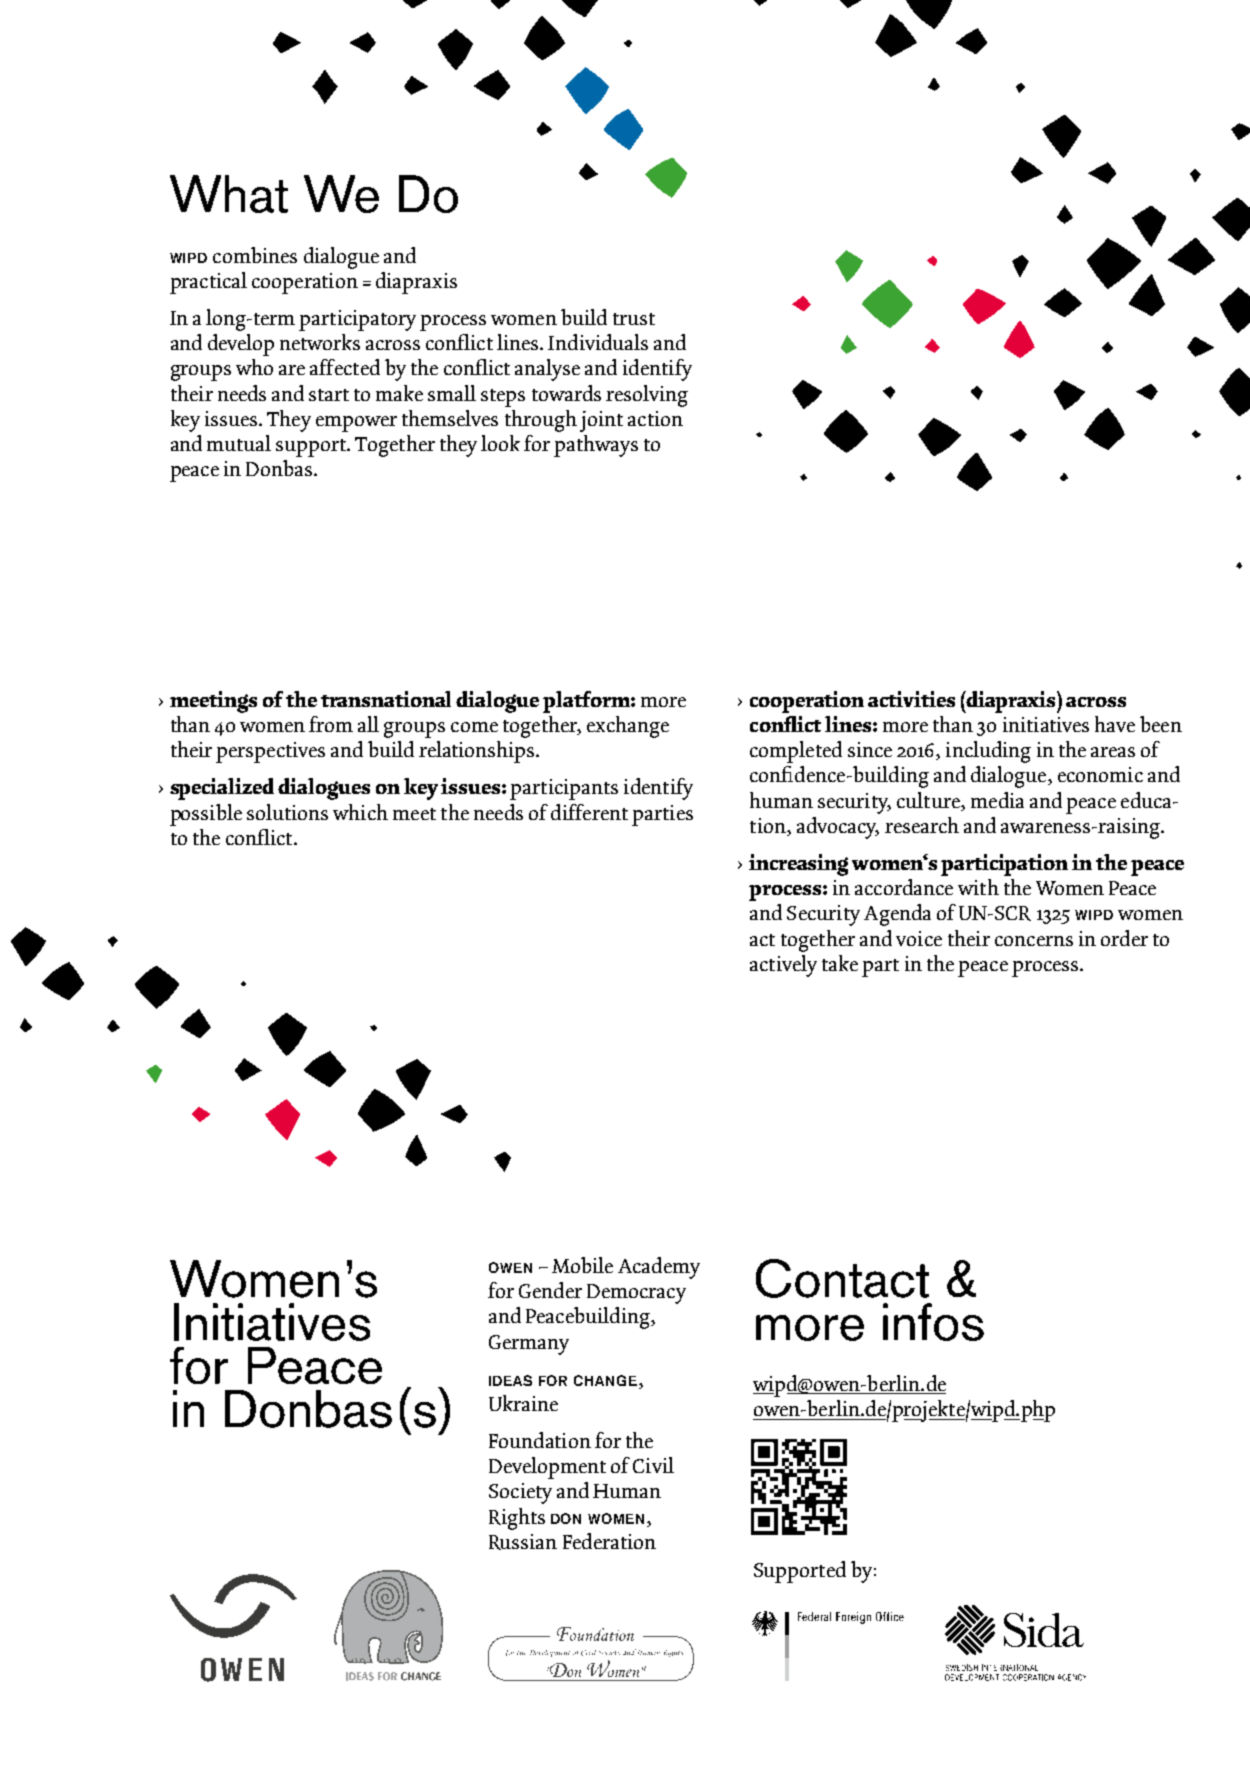 The image size is (1250, 1768). Describe the element at coordinates (647, 396) in the screenshot. I see `resolving` at that location.
